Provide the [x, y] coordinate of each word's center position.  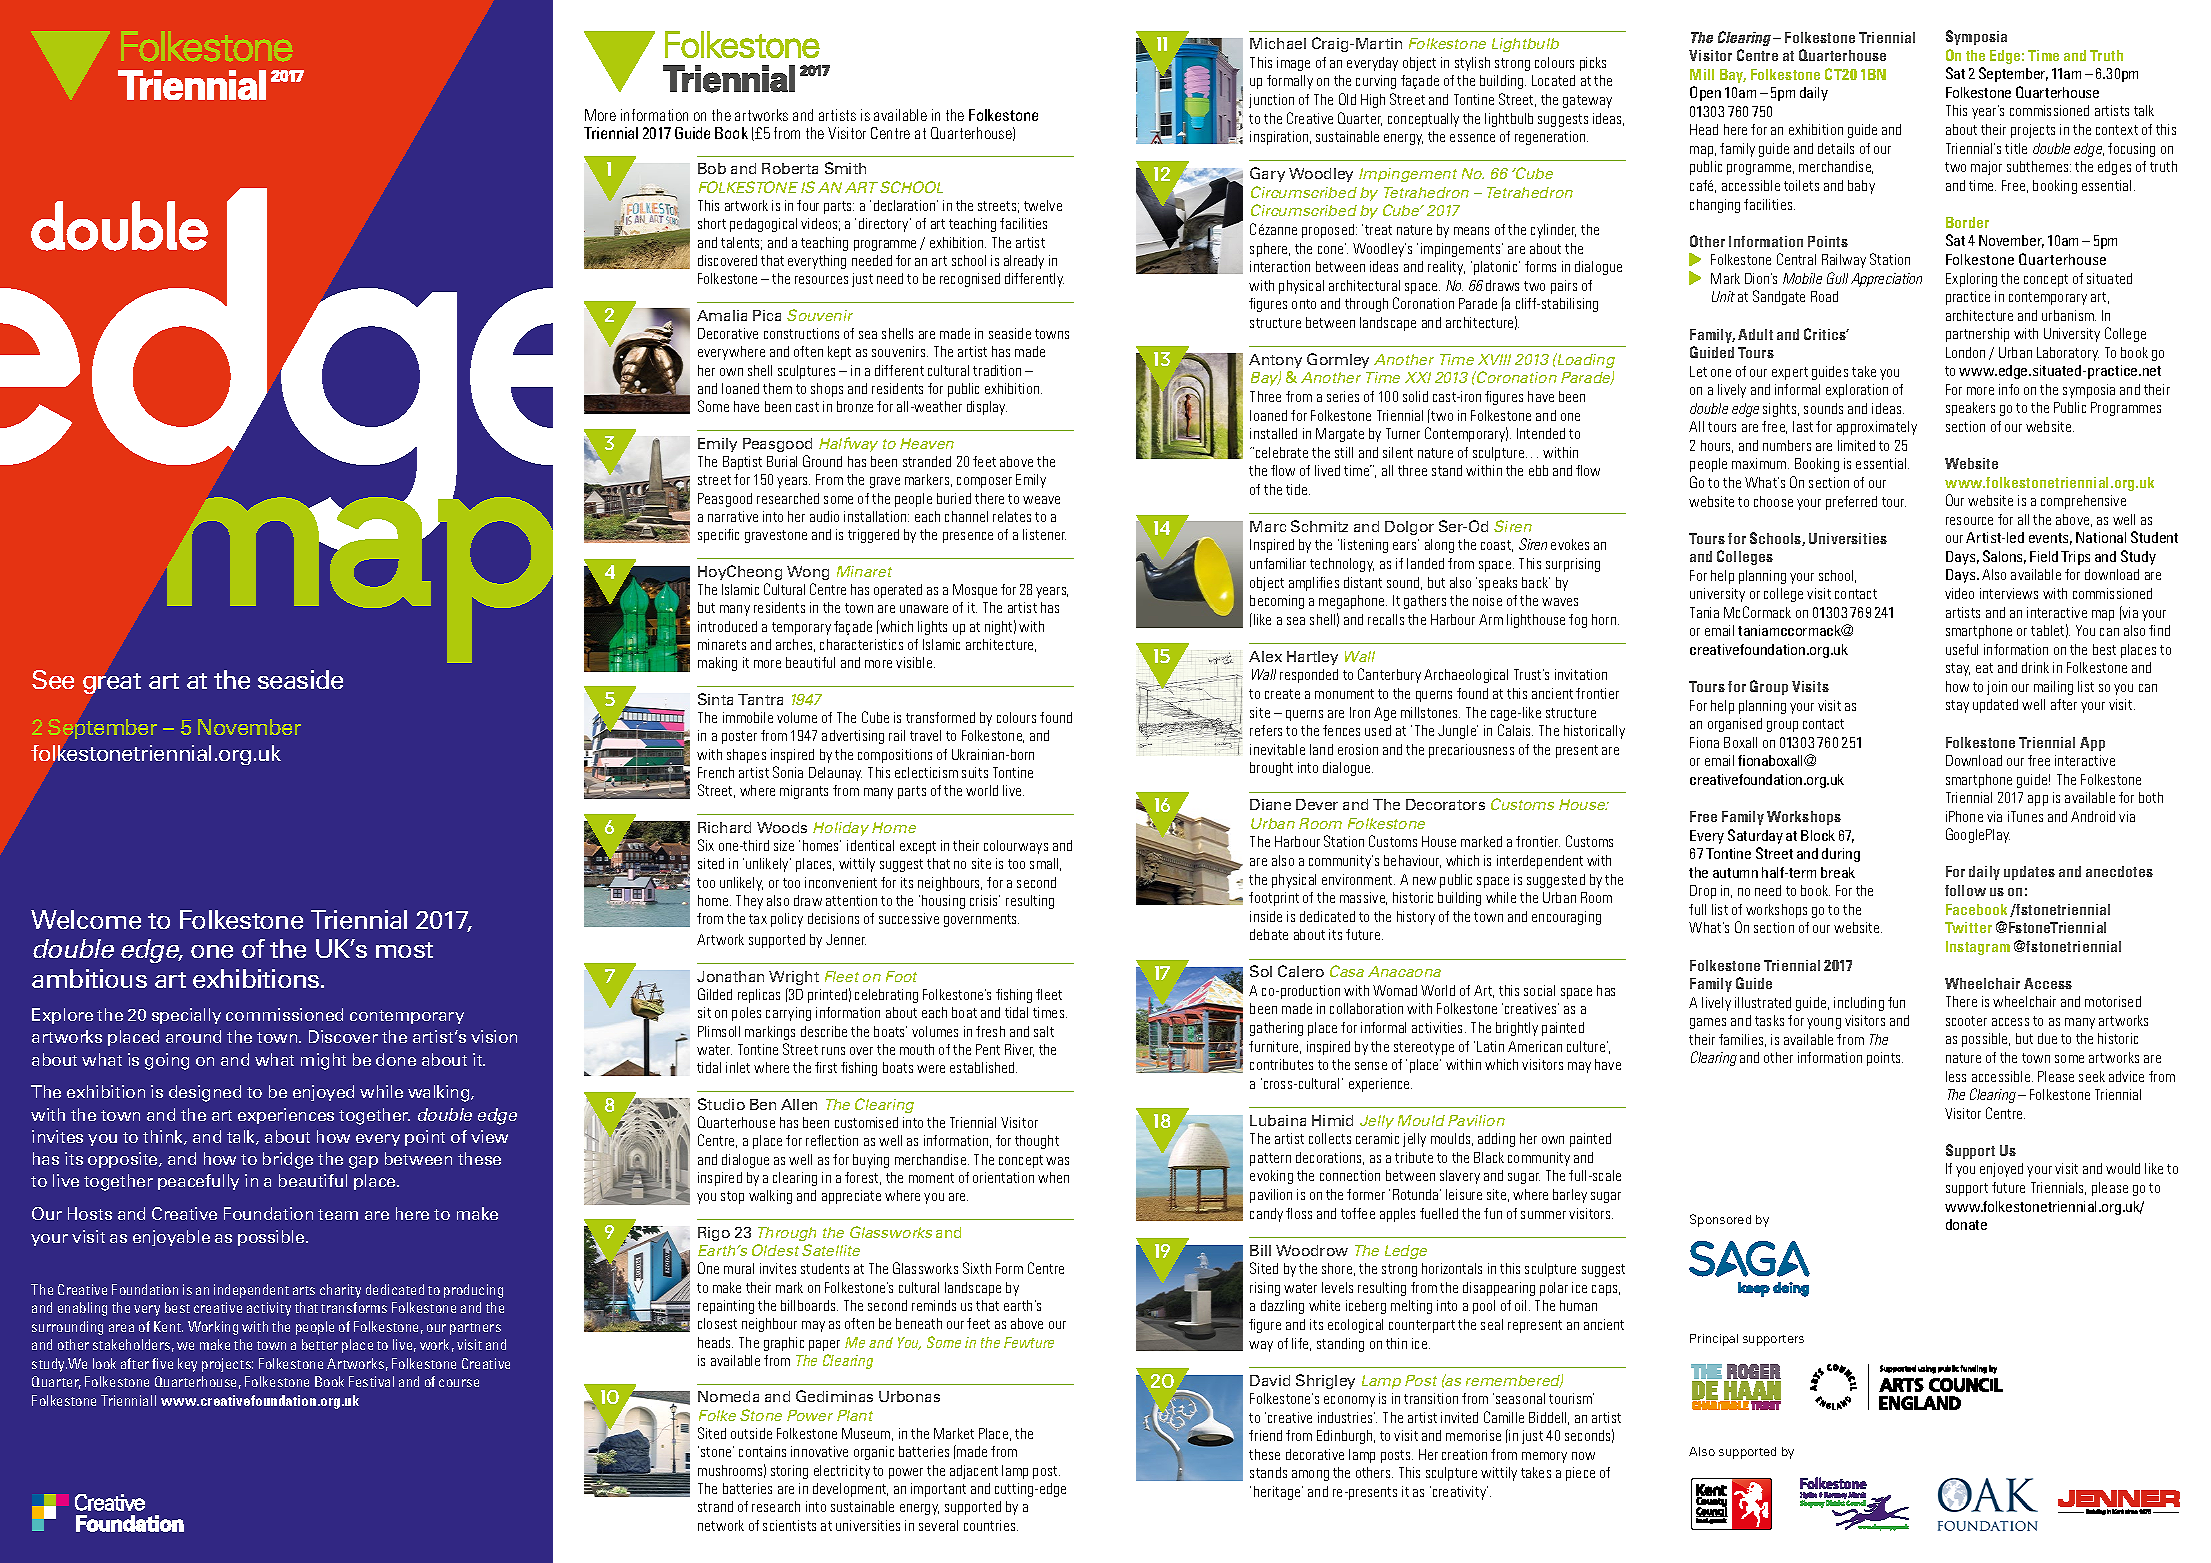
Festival [371, 1381]
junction [1271, 101]
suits [975, 772]
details [1836, 148]
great [112, 683]
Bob [712, 168]
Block [1818, 835]
